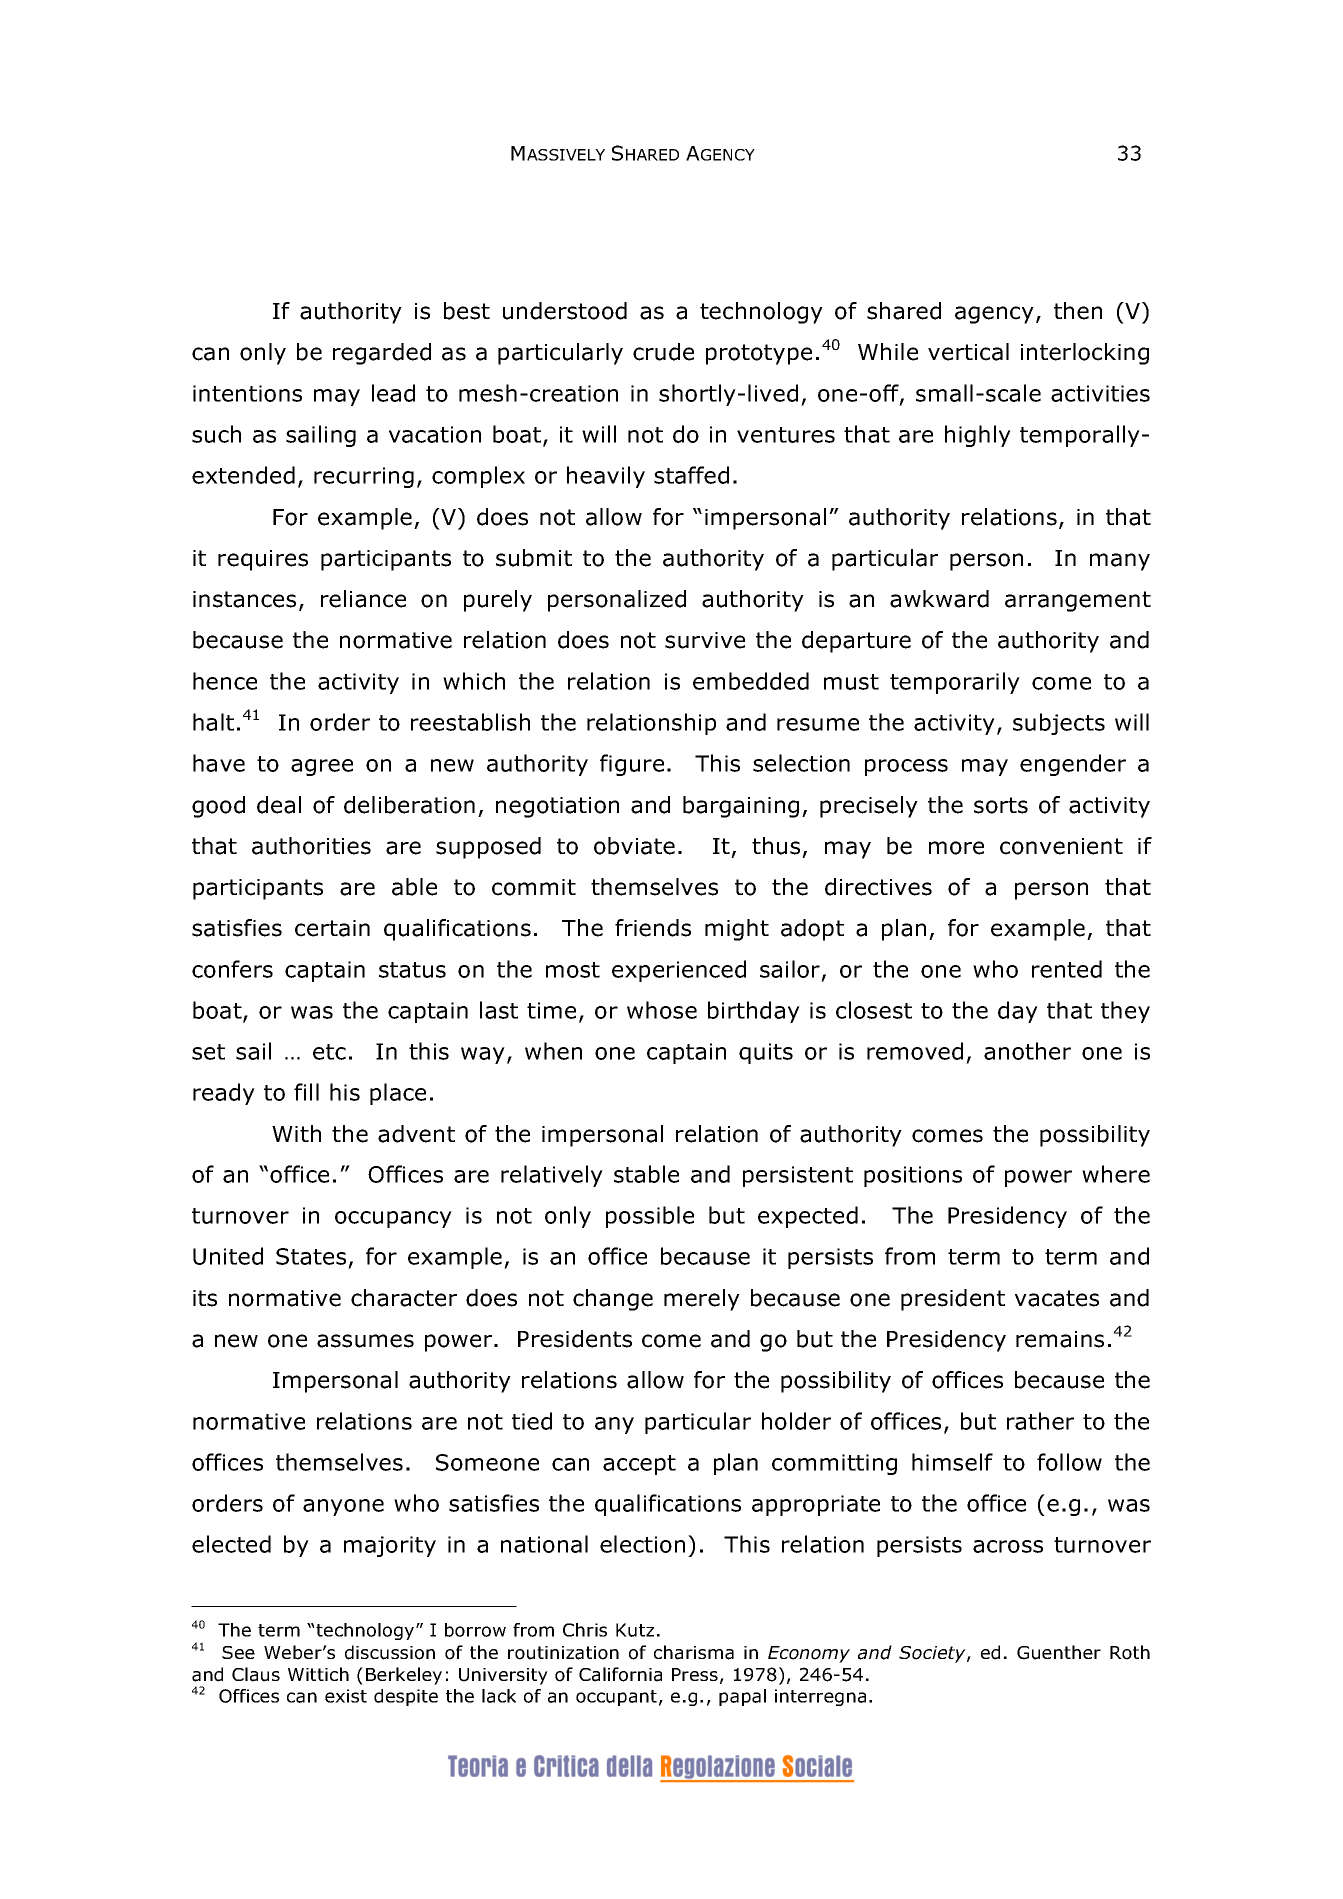 The width and height of the screenshot is (1343, 1899). I want to click on crude, so click(663, 352).
